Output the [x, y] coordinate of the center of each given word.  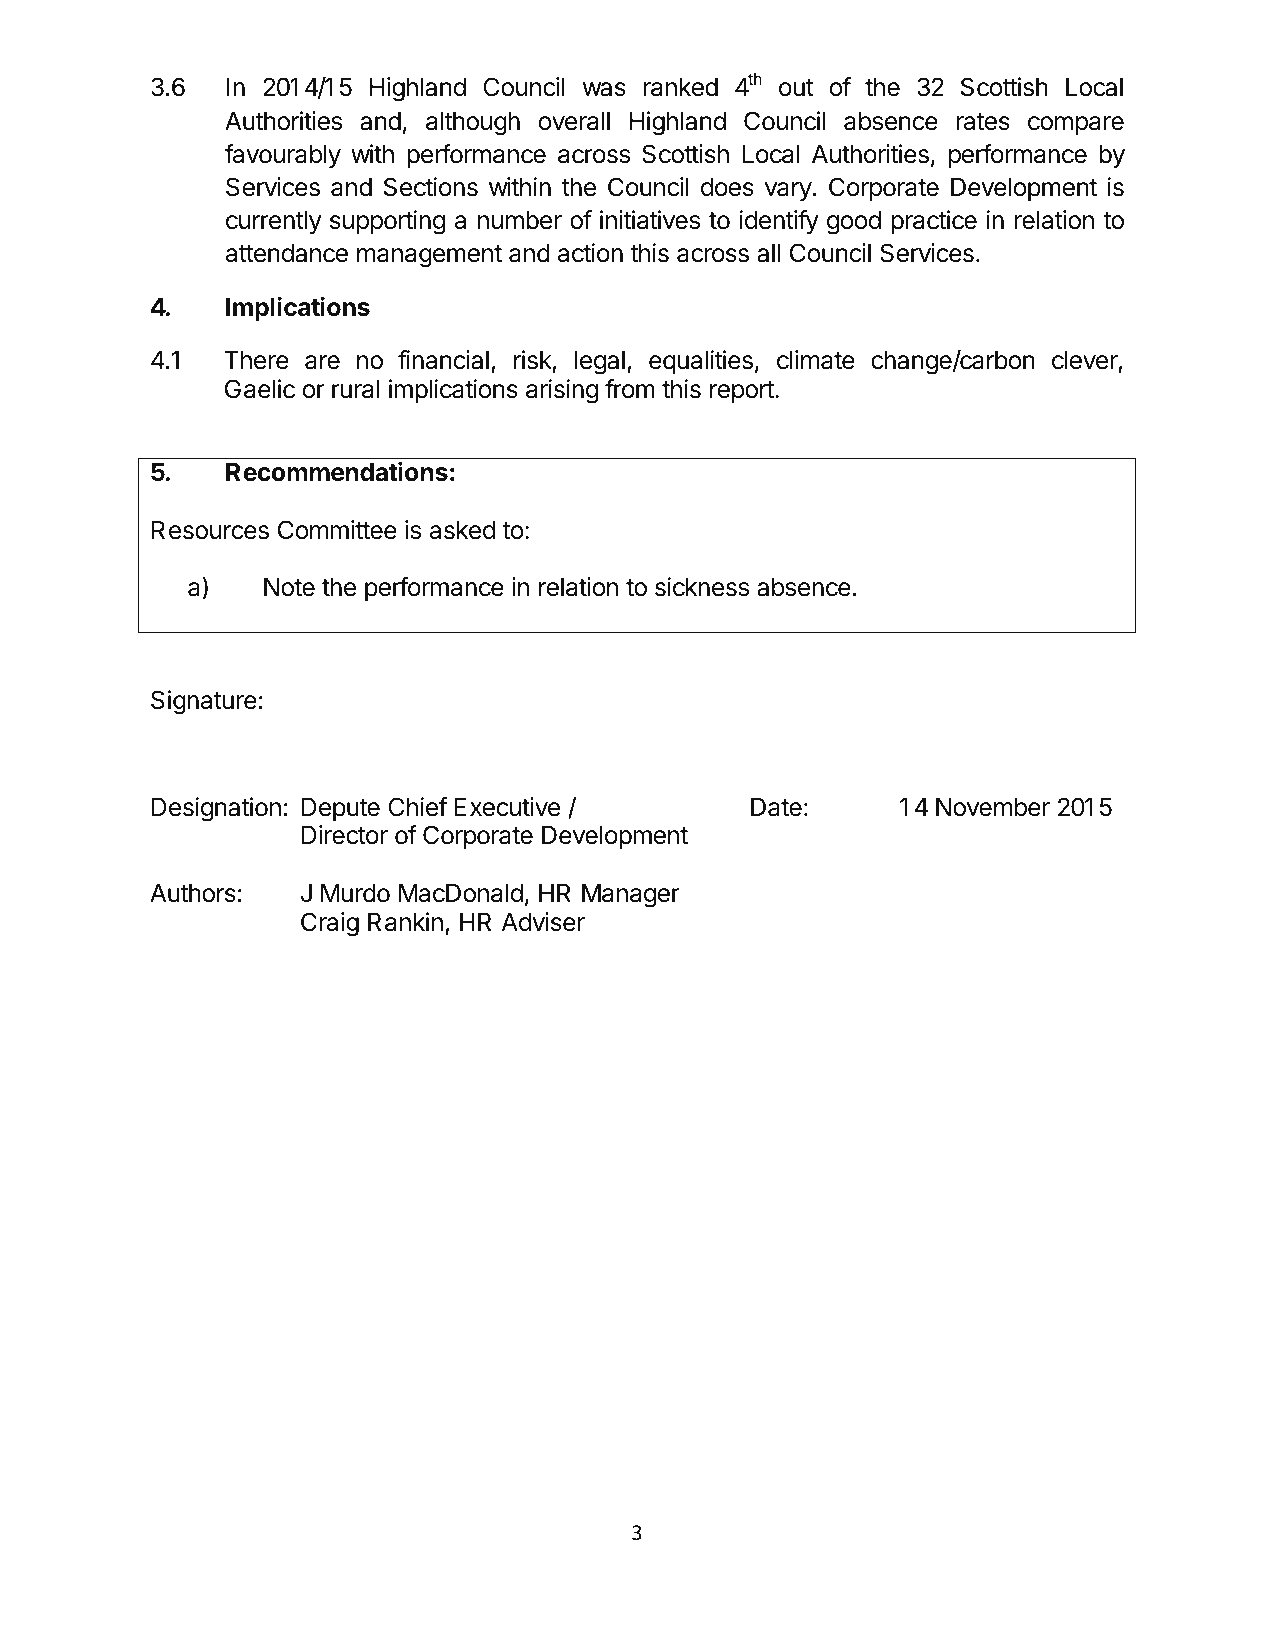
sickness [702, 587]
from [630, 389]
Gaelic [260, 389]
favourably [283, 156]
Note [289, 587]
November [993, 807]
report [743, 392]
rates [983, 122]
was [604, 89]
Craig [330, 924]
